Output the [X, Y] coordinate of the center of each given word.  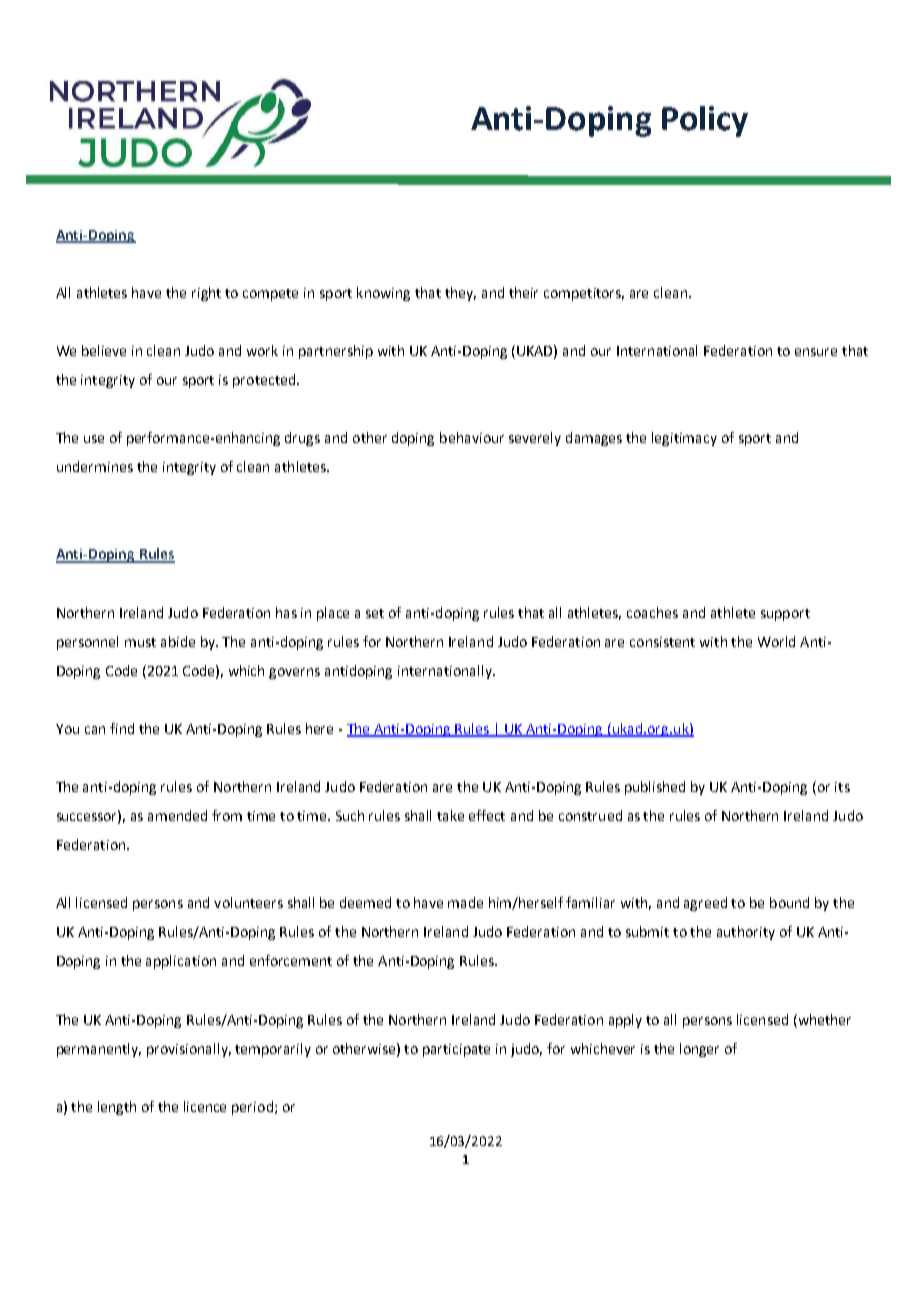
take [450, 815]
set [375, 613]
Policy [705, 121]
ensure [816, 352]
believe [104, 350]
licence [205, 1106]
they [460, 294]
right [206, 294]
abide [178, 641]
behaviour [472, 437]
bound [789, 902]
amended [177, 815]
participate [456, 1050]
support [785, 615]
